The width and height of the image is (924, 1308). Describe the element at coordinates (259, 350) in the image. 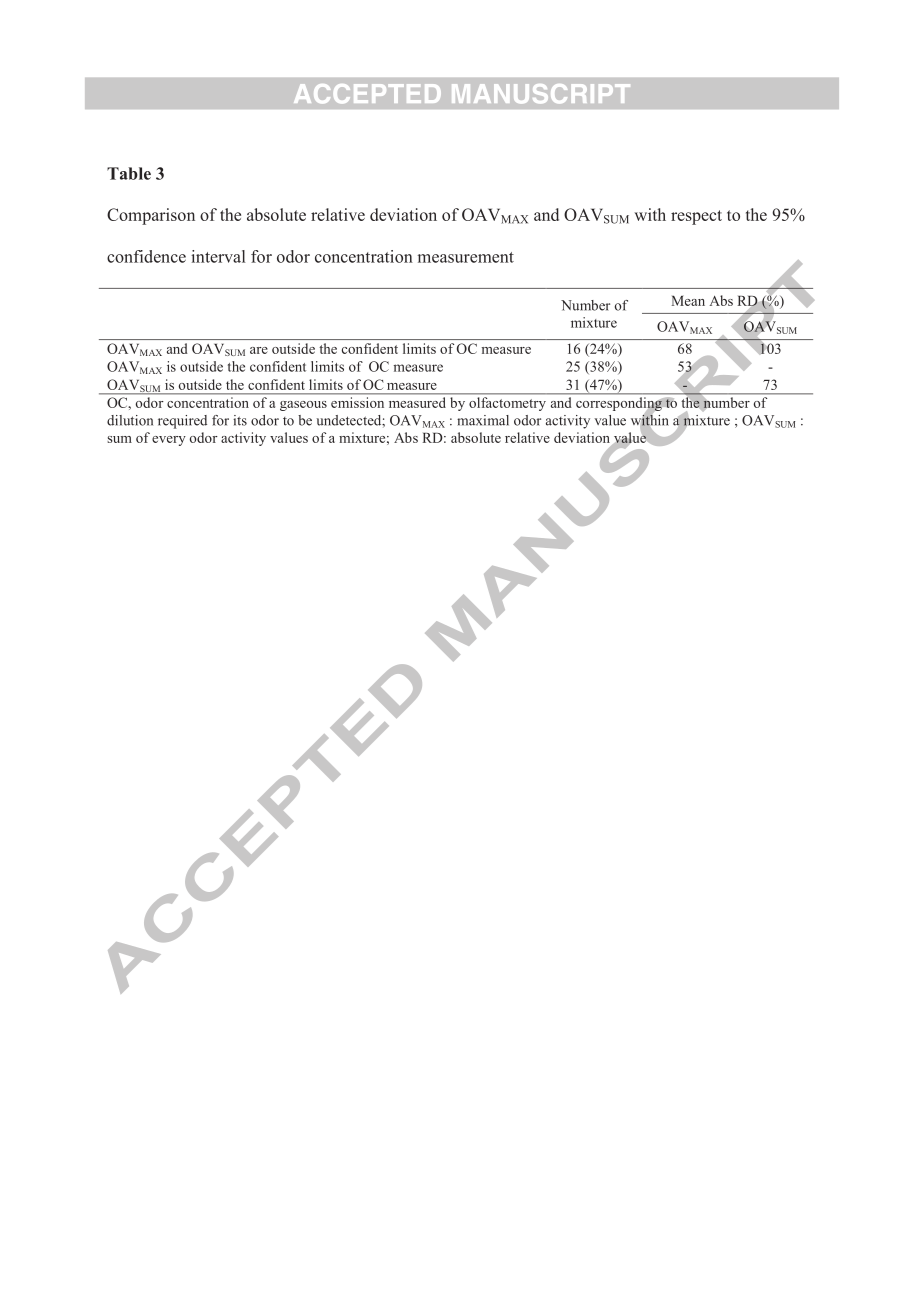

I see `are` at that location.
